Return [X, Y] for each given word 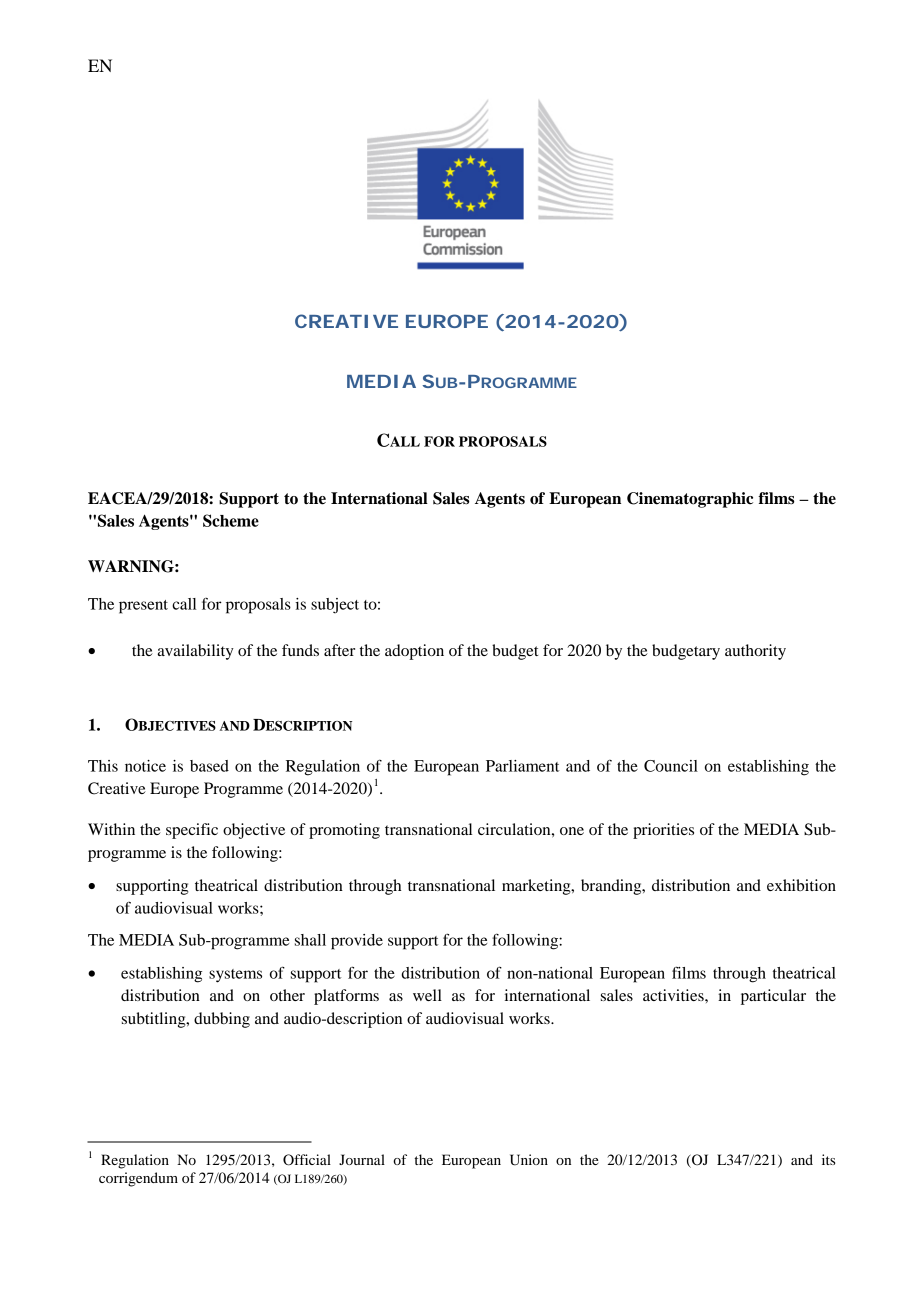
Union [529, 1160]
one [572, 831]
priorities [663, 831]
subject [335, 606]
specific [192, 831]
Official [307, 1160]
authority [755, 652]
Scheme [231, 520]
